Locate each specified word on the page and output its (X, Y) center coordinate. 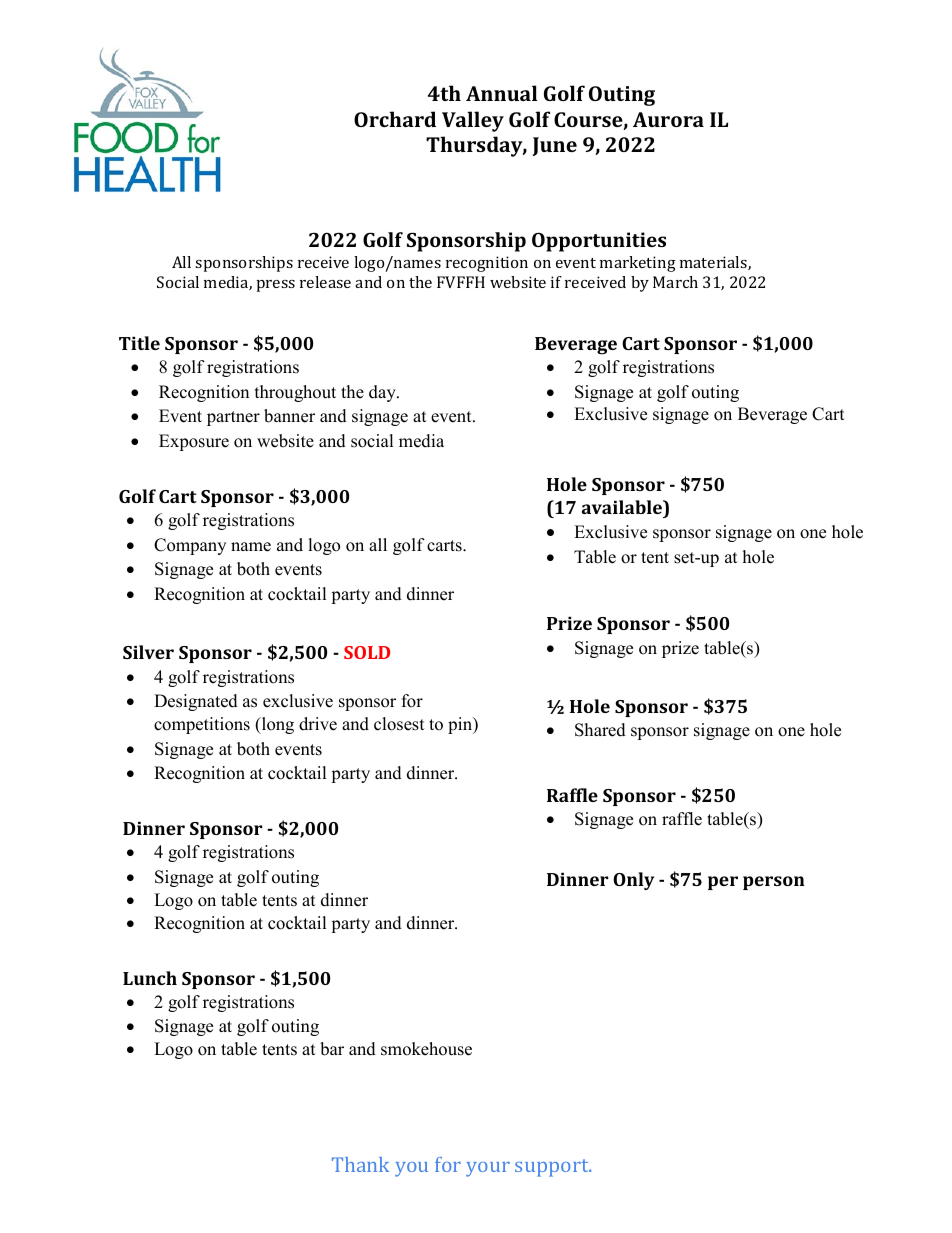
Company (190, 546)
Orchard (395, 119)
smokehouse (426, 1049)
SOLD (367, 652)
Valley (473, 121)
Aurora (668, 119)
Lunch (150, 978)
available (623, 507)
